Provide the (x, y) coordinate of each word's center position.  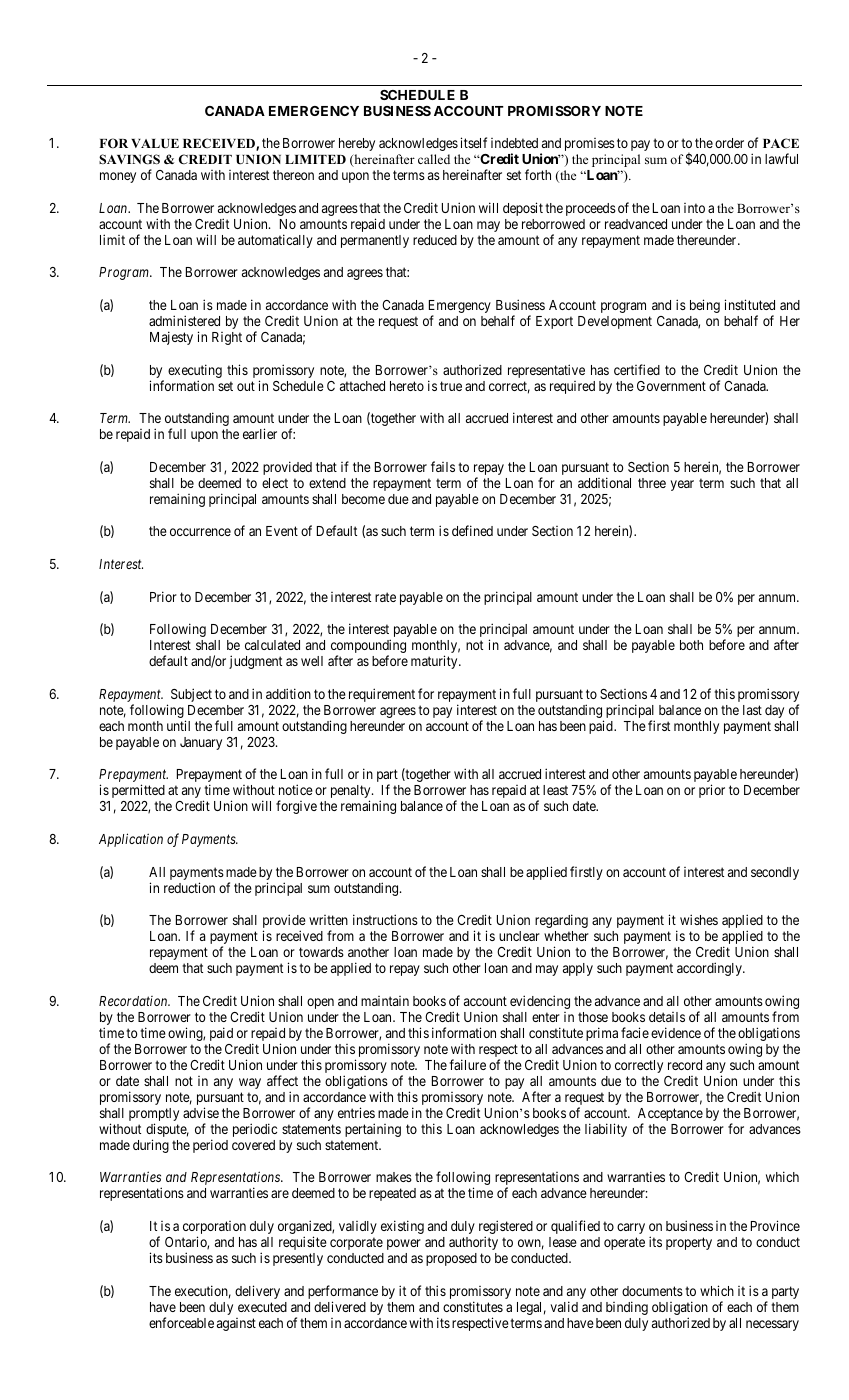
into (694, 208)
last (752, 710)
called (434, 159)
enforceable (181, 1322)
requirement (382, 695)
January (201, 743)
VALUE (155, 143)
